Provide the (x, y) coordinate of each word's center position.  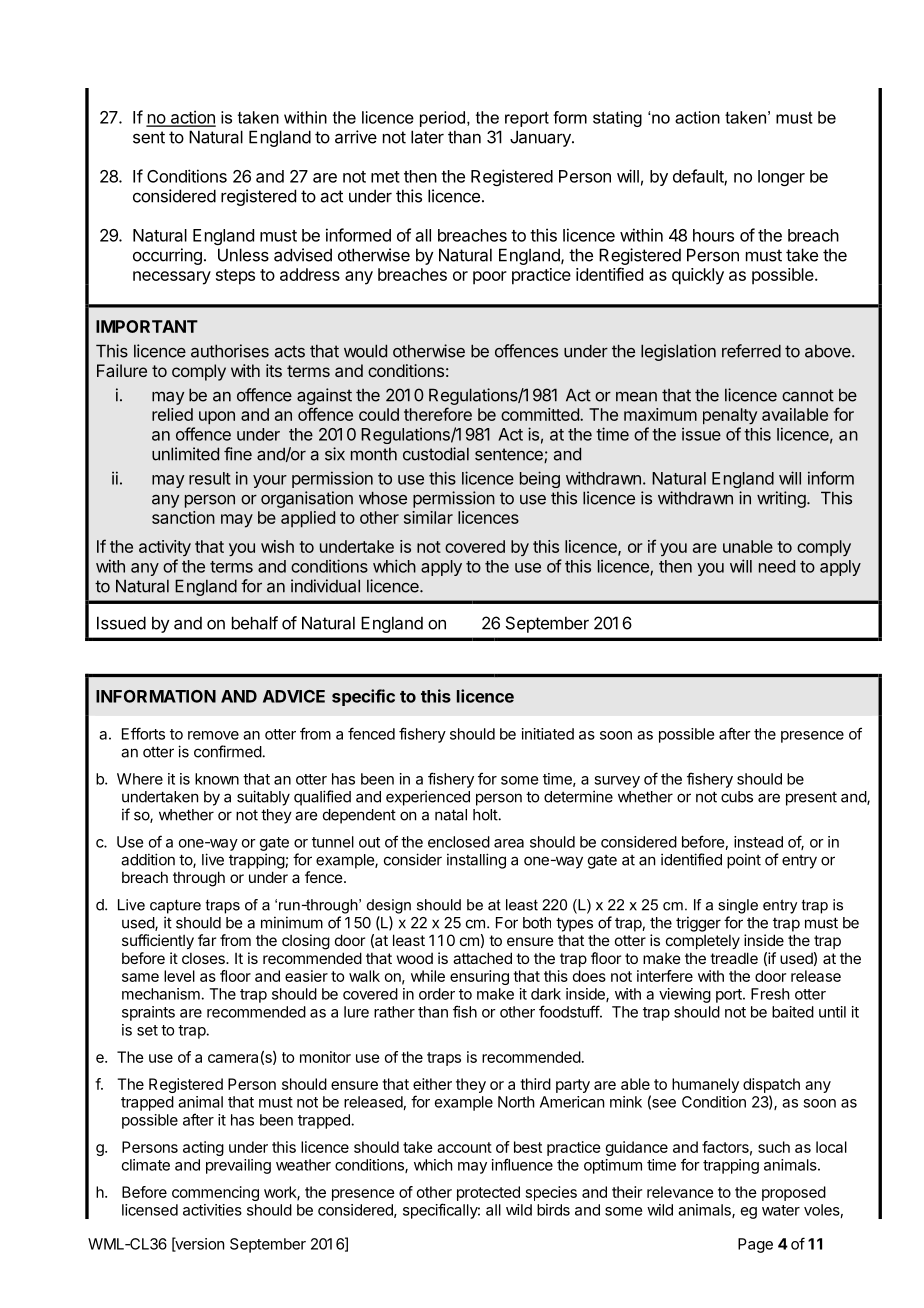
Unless (243, 255)
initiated (548, 734)
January (541, 138)
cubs (737, 797)
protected (488, 1193)
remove (213, 735)
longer (781, 178)
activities (212, 1210)
